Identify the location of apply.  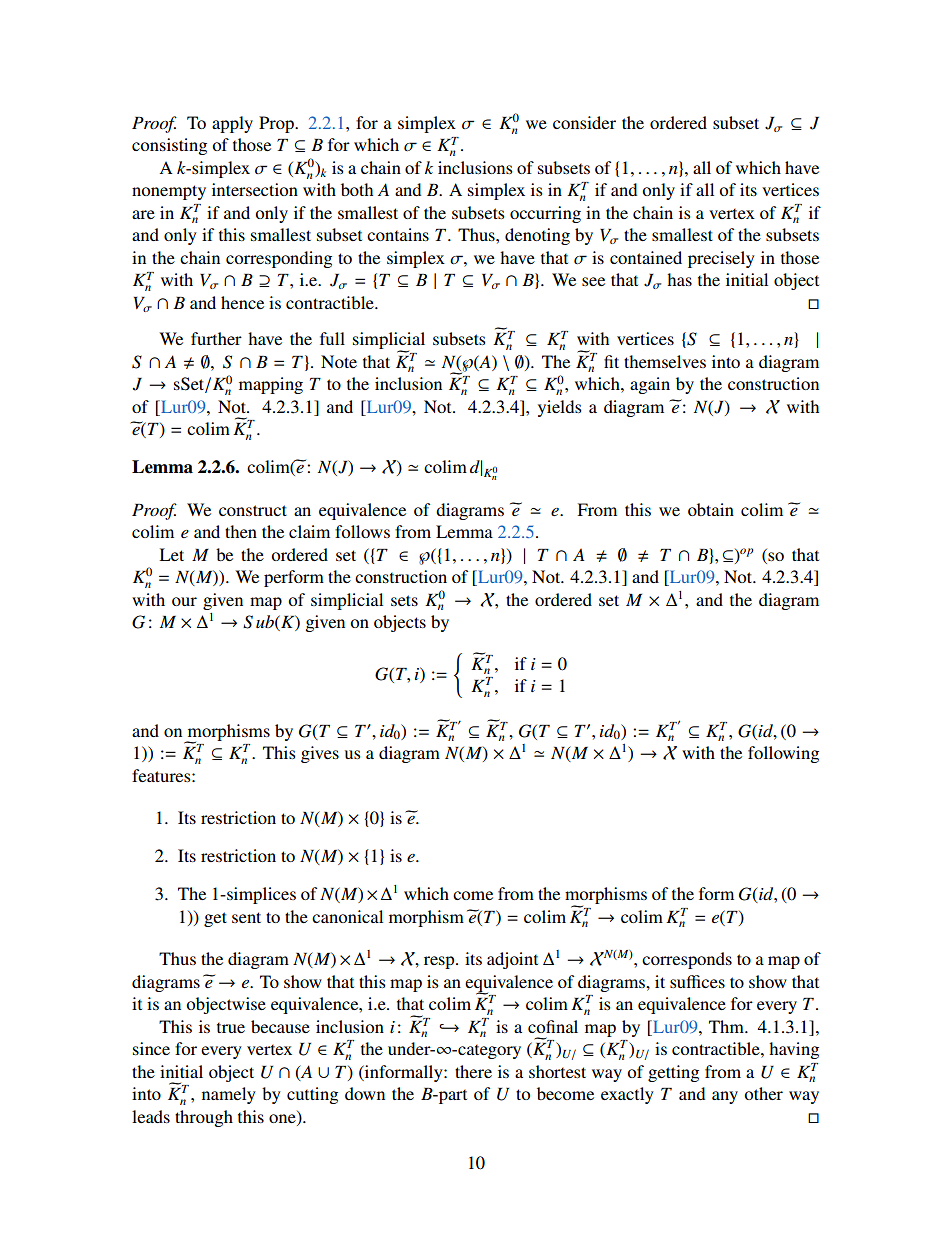
(232, 124).
